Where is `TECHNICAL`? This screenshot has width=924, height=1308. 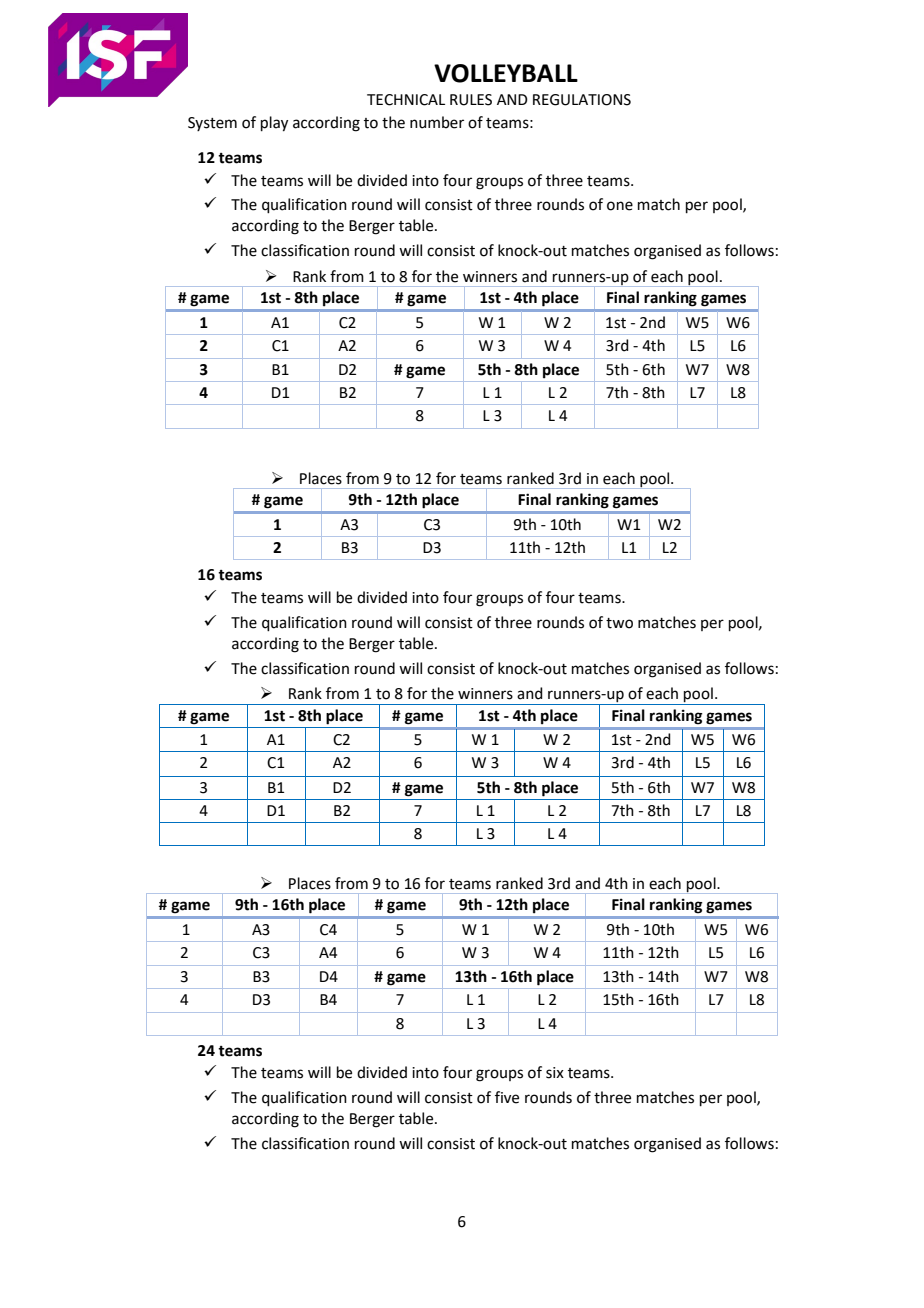 TECHNICAL is located at coordinates (406, 100).
